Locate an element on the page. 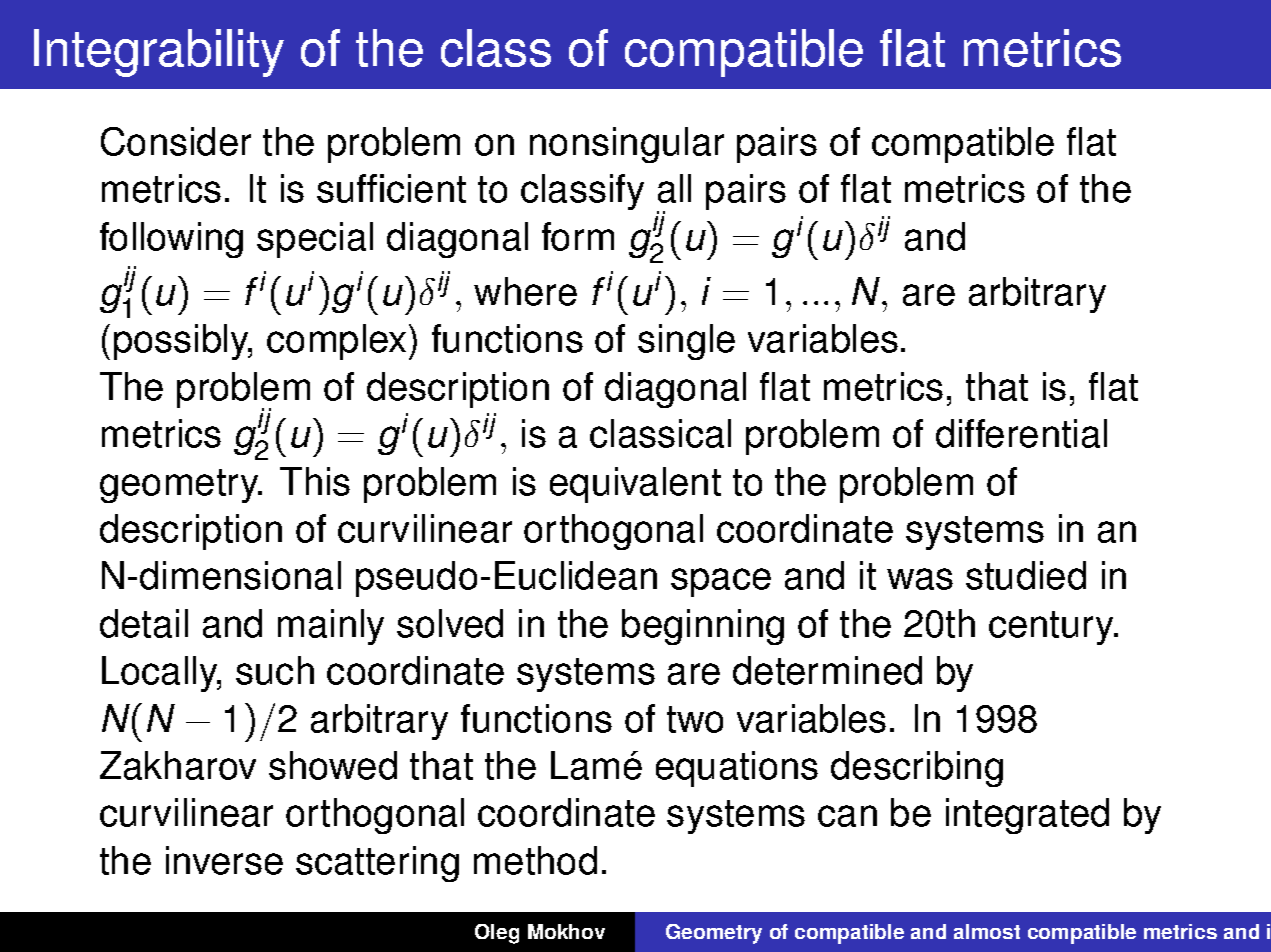 This document has height=952, width=1271. This is located at coordinates (315, 481).
